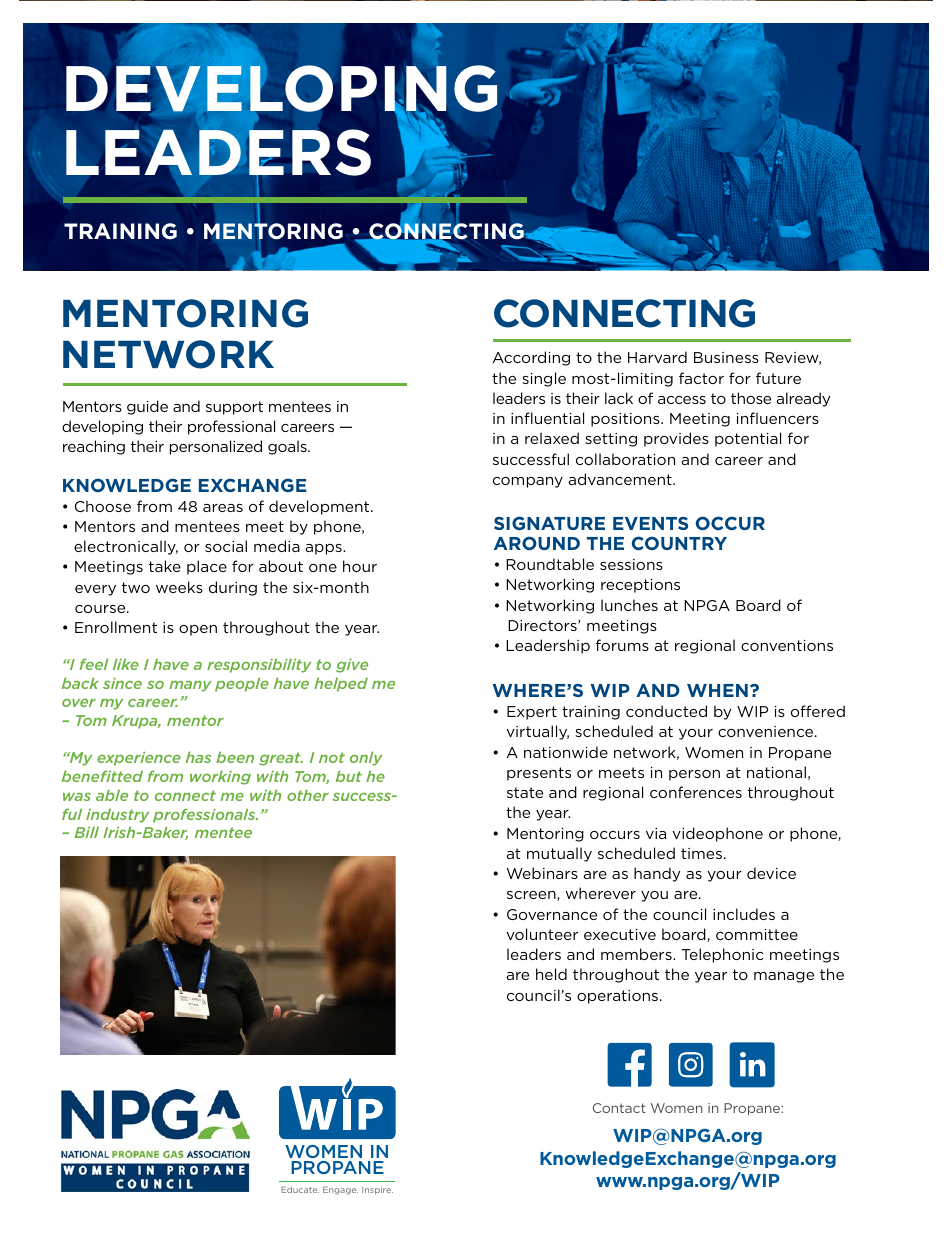 Image resolution: width=952 pixels, height=1233 pixels. I want to click on According, so click(531, 358).
